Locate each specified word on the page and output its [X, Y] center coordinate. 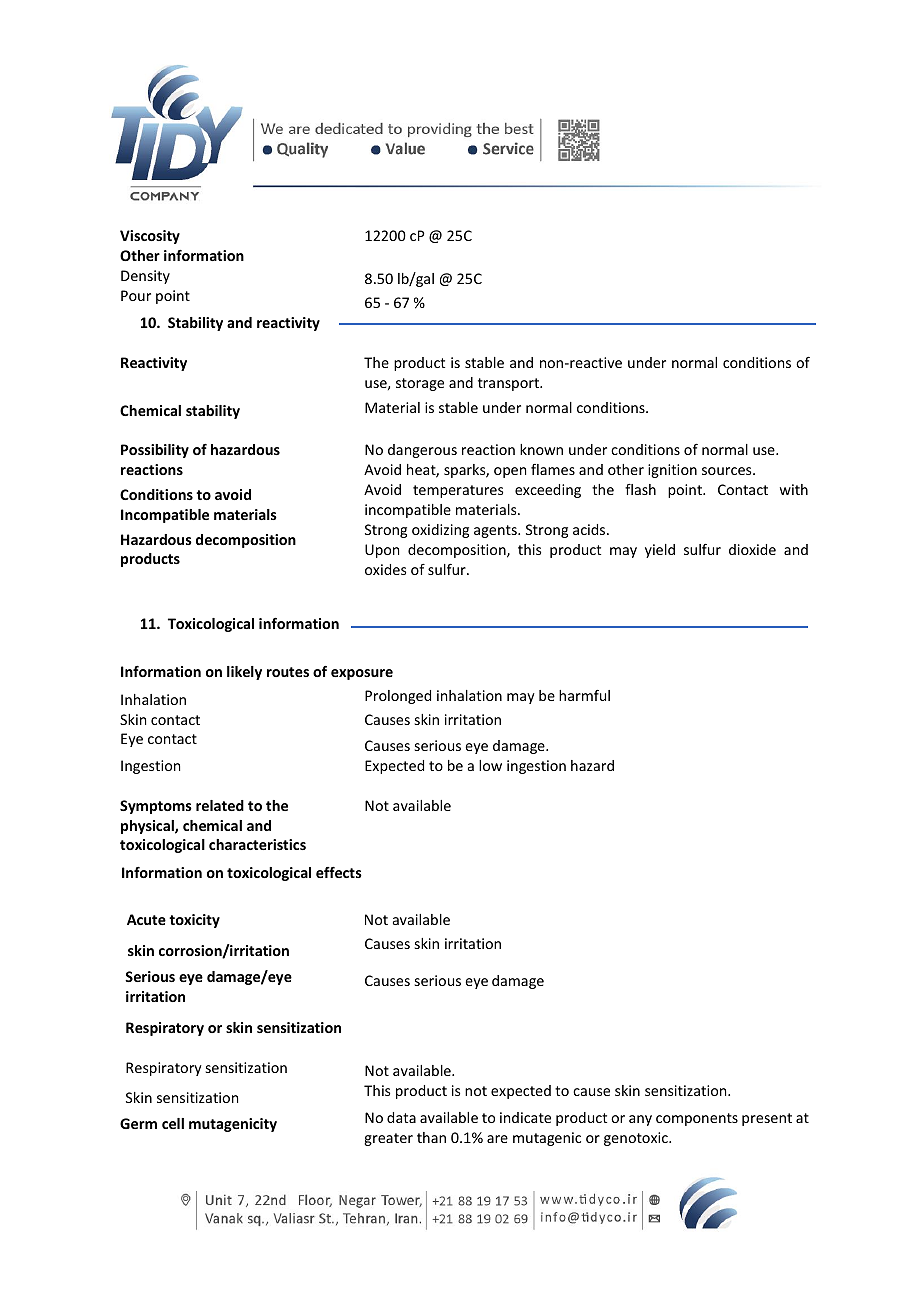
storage [420, 384]
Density [145, 277]
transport [510, 384]
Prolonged [398, 697]
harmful [584, 695]
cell [173, 1123]
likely [244, 673]
